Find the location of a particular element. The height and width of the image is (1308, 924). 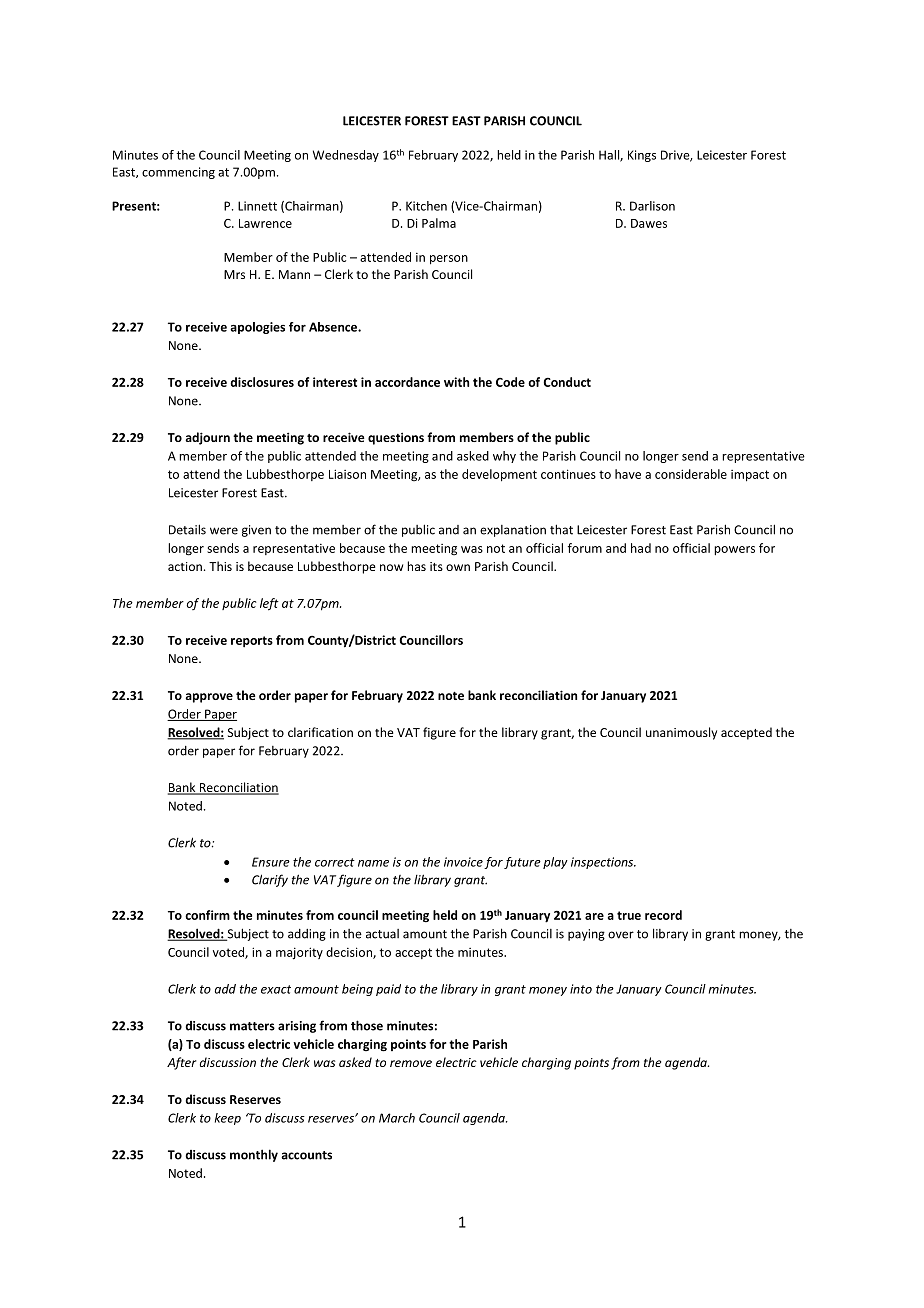

Lawrence is located at coordinates (265, 223).
